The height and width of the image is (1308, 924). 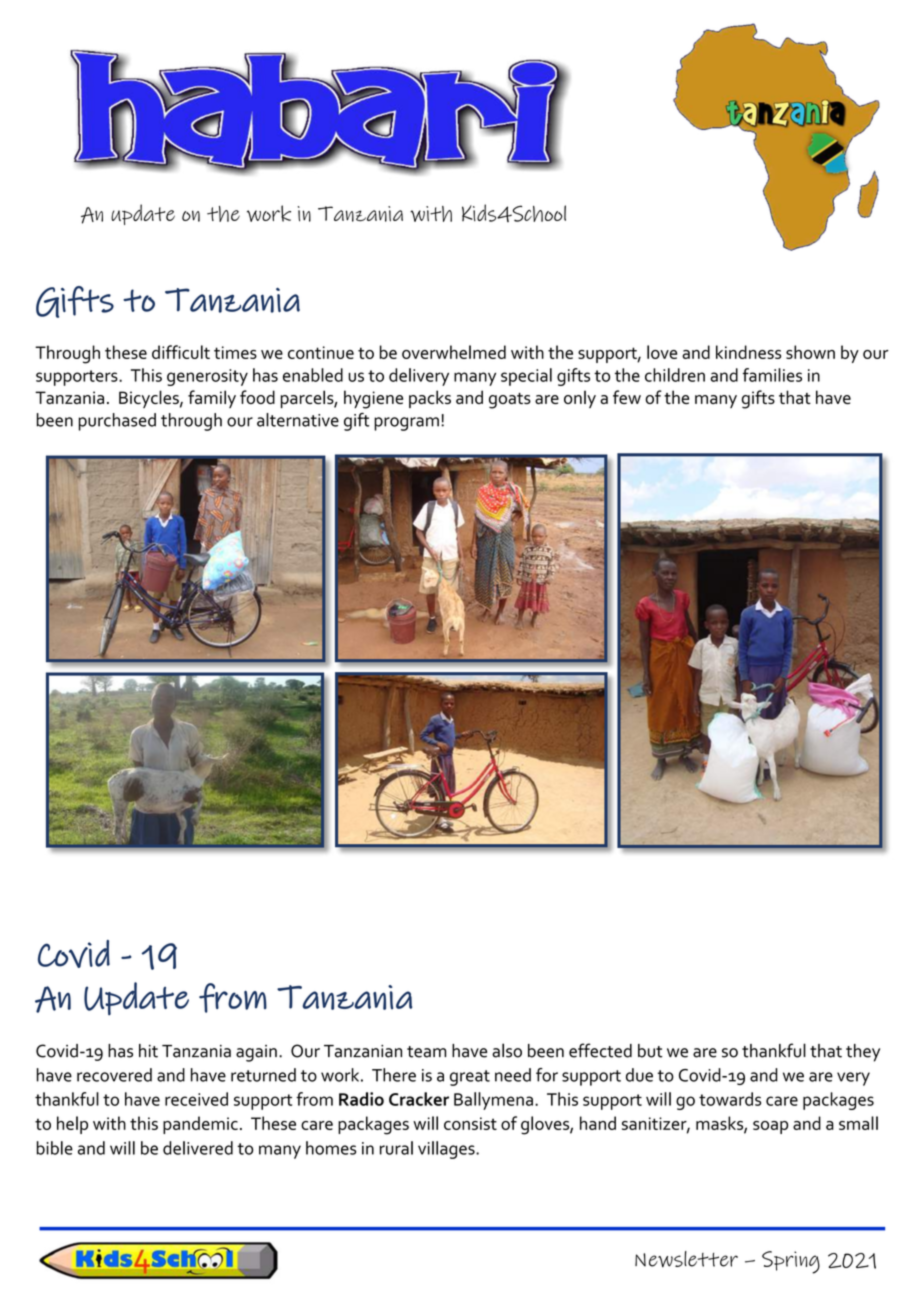 I want to click on generosity, so click(x=207, y=377).
